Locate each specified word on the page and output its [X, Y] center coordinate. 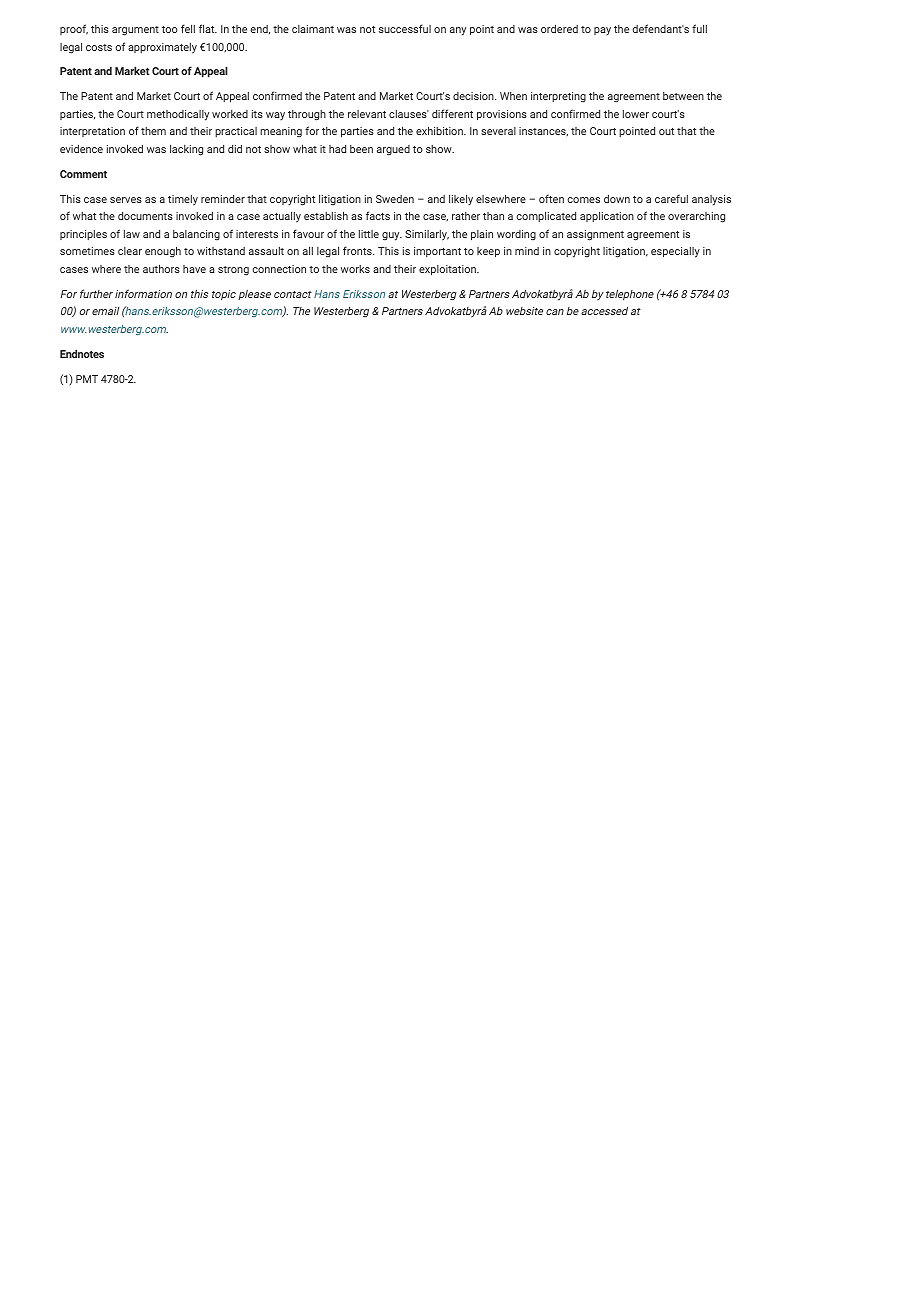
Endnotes [82, 353]
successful [405, 28]
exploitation [448, 270]
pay [602, 31]
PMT [87, 379]
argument [135, 31]
